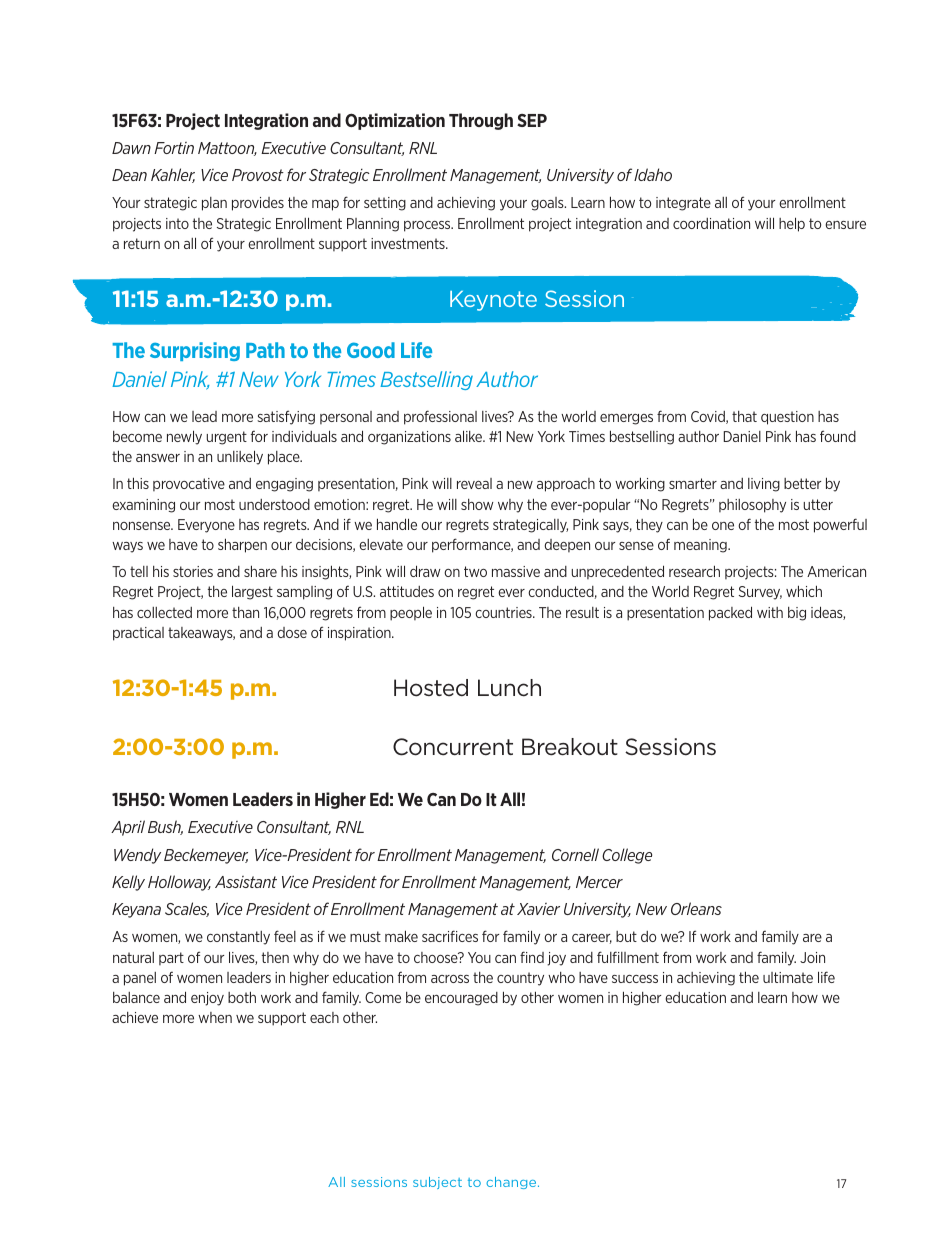  I want to click on Lunch, so click(509, 688).
